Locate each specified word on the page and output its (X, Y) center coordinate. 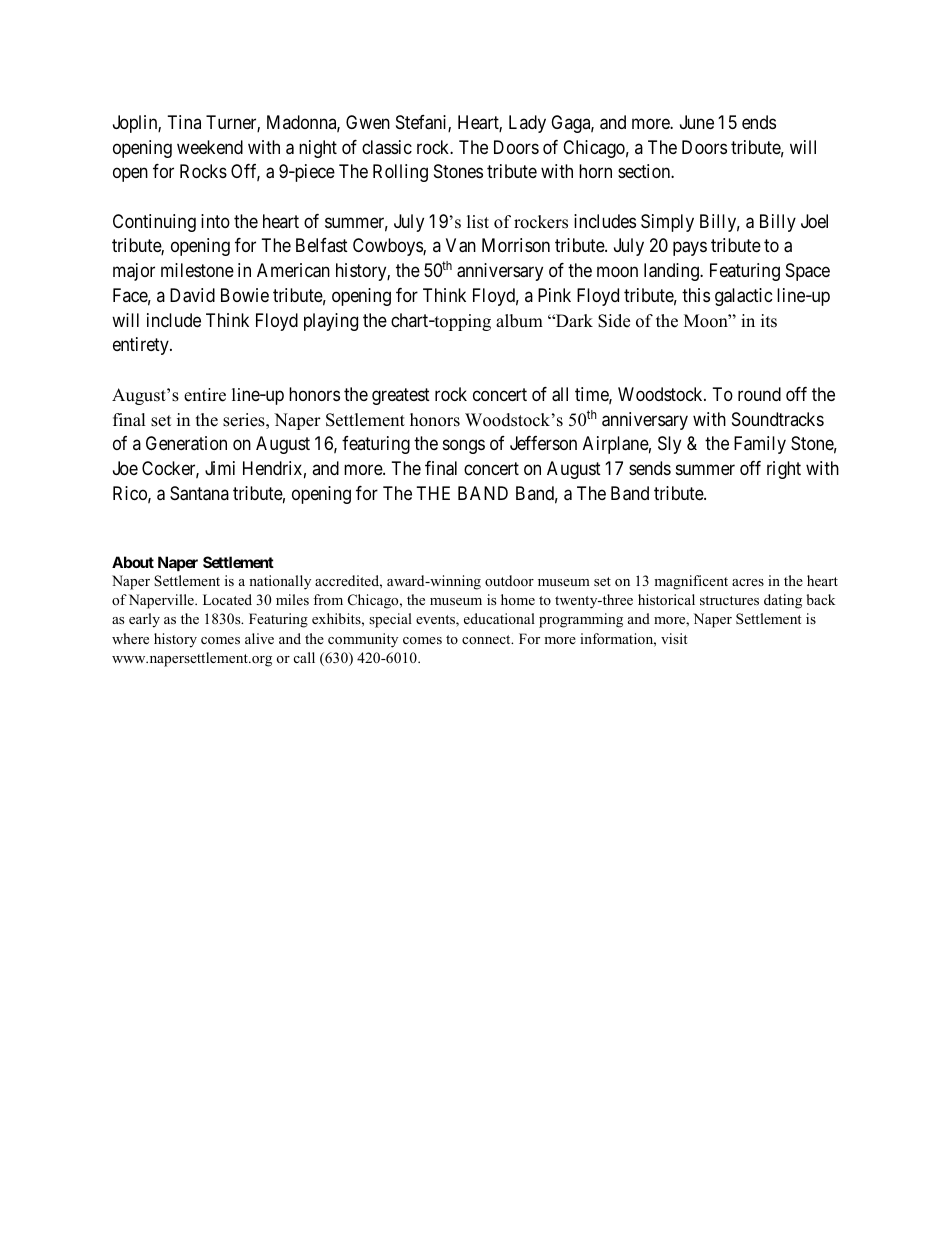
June (697, 122)
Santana (199, 493)
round (759, 394)
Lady (527, 124)
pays (690, 249)
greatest (401, 396)
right (784, 470)
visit (674, 638)
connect (487, 639)
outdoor (509, 580)
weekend (210, 147)
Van (461, 245)
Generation (186, 443)
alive (259, 638)
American (293, 270)
